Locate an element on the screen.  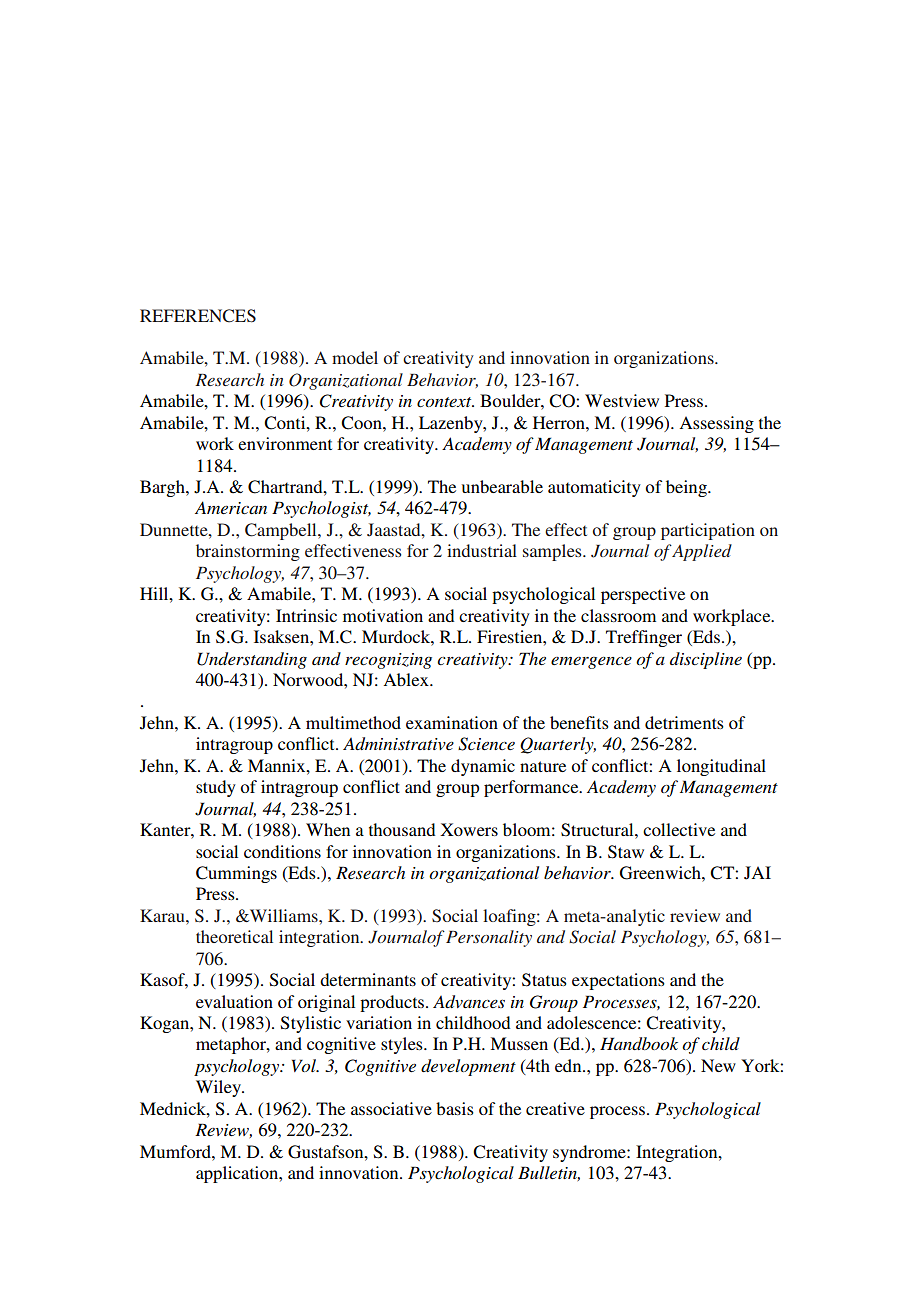
participation is located at coordinates (708, 531).
